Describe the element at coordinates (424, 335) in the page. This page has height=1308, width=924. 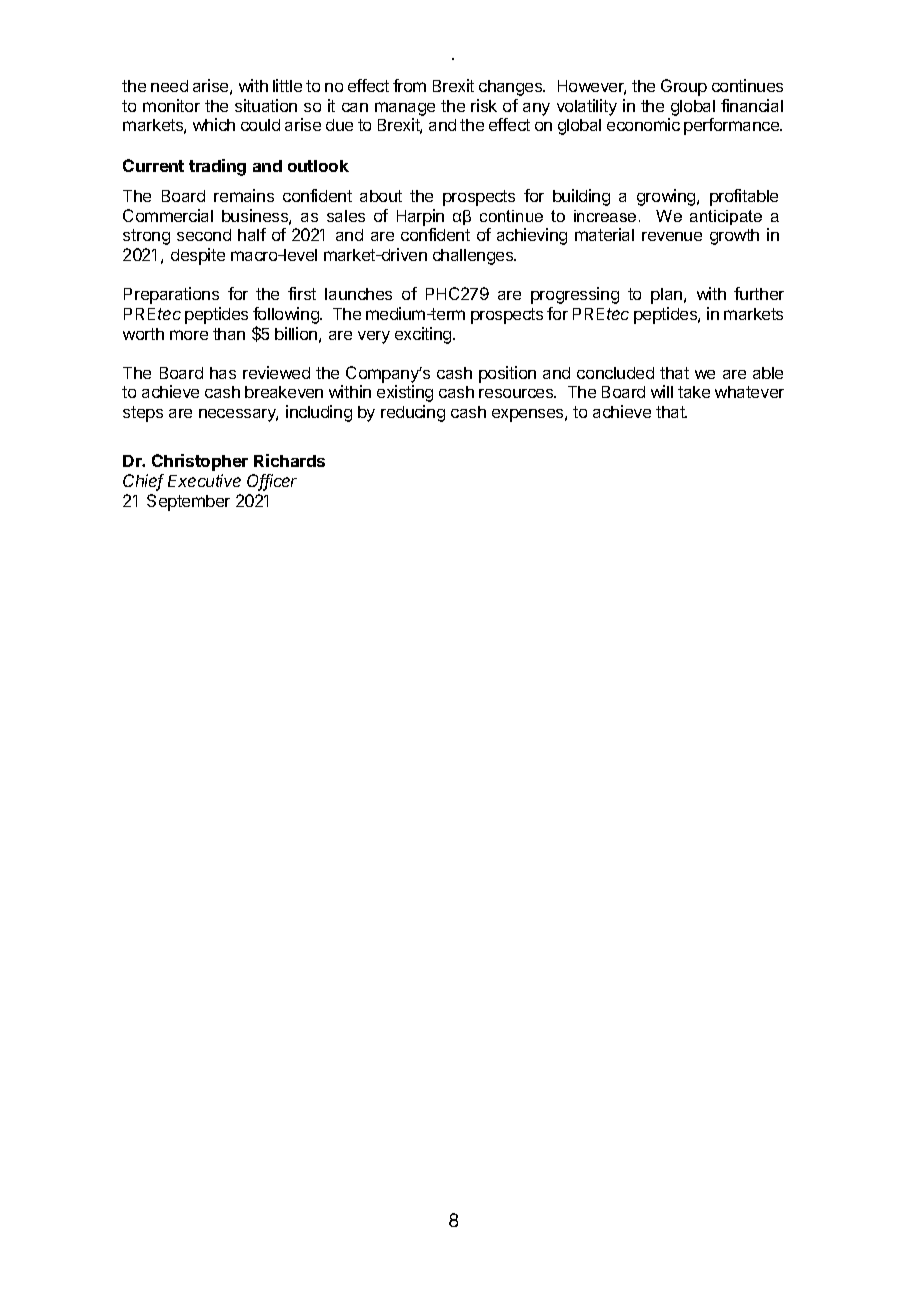
I see `exciting` at that location.
